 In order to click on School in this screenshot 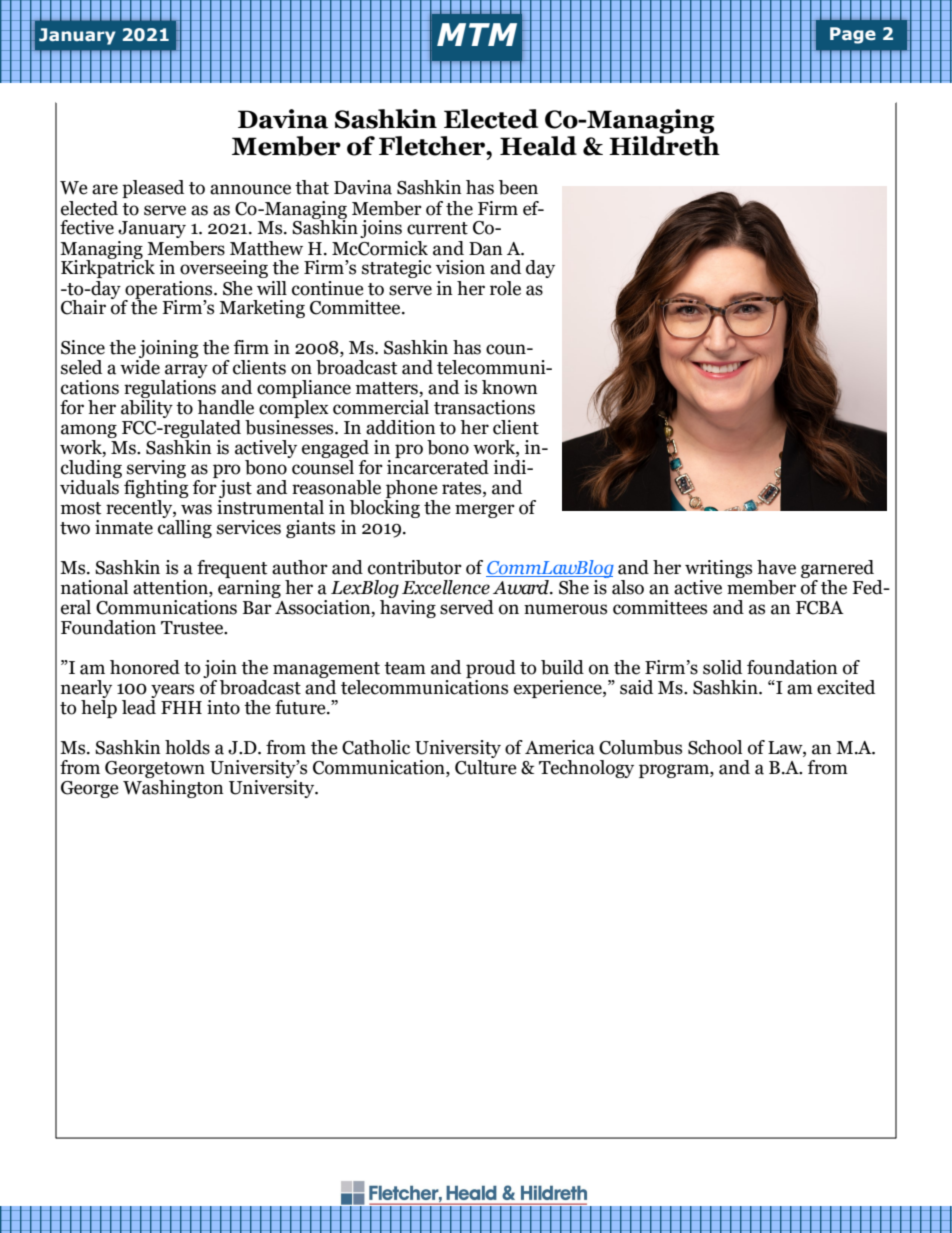, I will do `click(715, 747)`.
